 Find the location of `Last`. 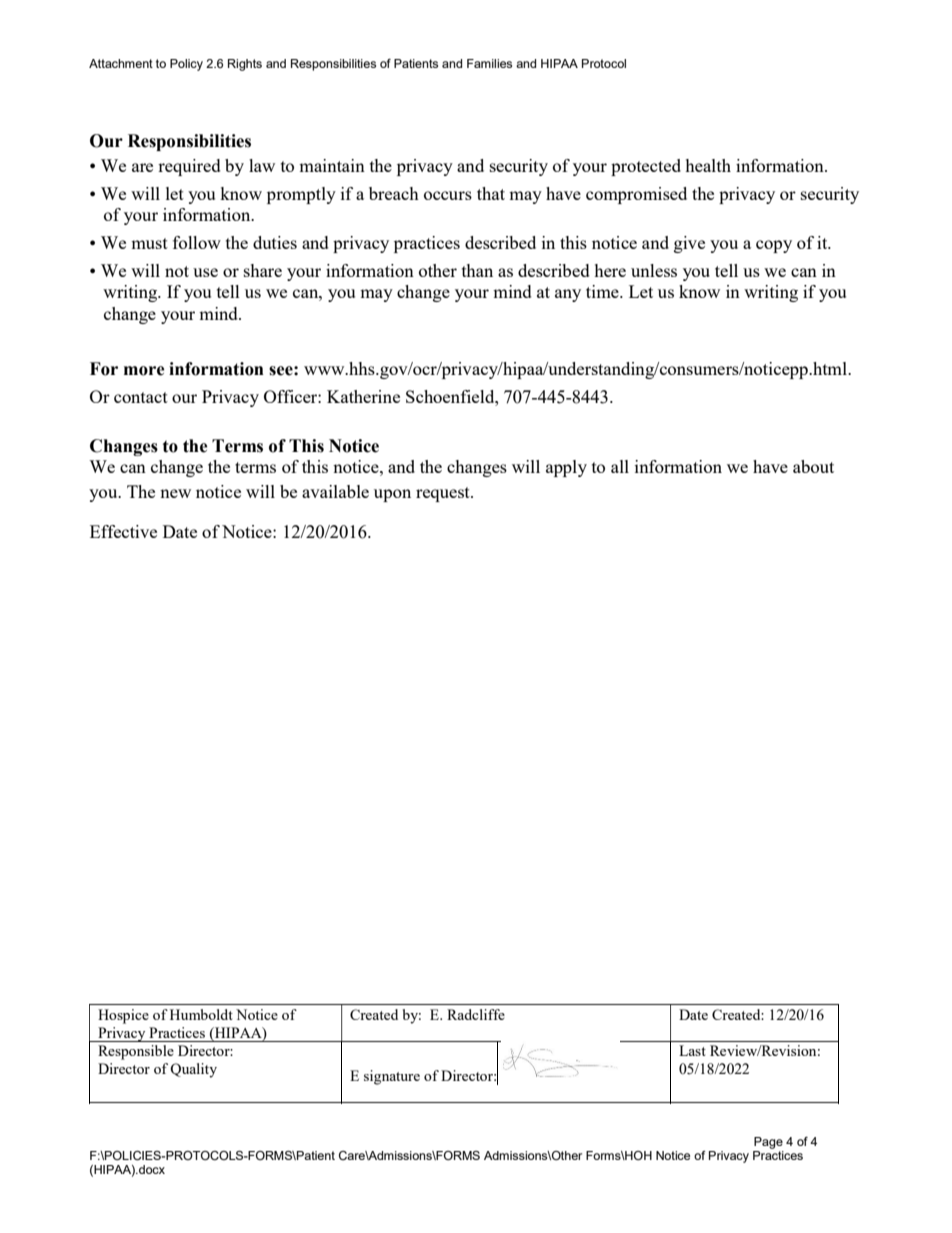

Last is located at coordinates (692, 1050).
